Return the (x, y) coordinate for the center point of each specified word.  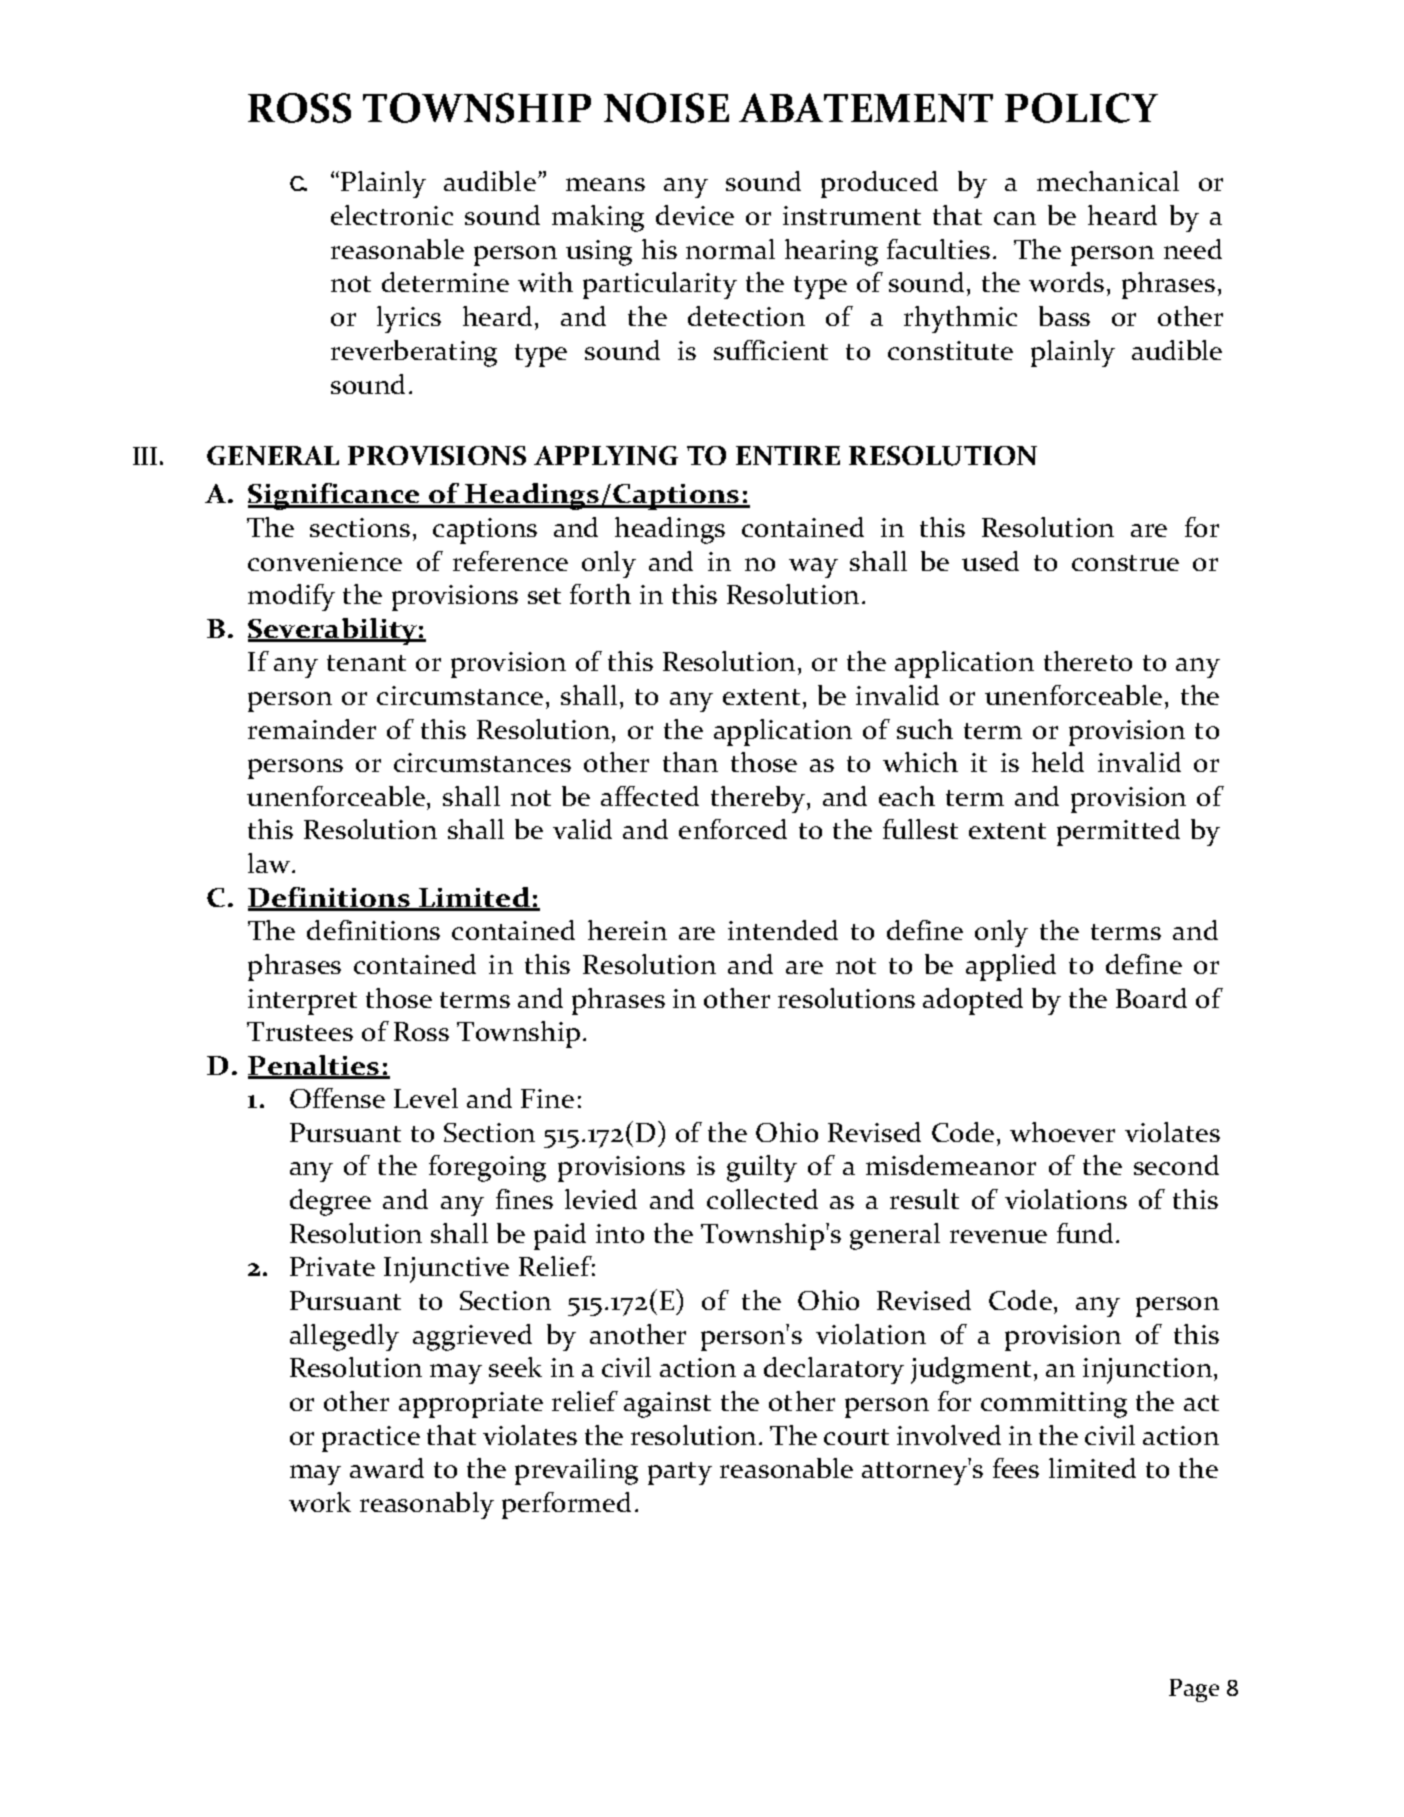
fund (1085, 1233)
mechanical (1108, 181)
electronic (392, 215)
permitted (1118, 832)
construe (1125, 563)
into (620, 1233)
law (270, 863)
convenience (325, 561)
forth (600, 594)
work (320, 1502)
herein (627, 930)
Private (332, 1266)
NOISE (666, 108)
